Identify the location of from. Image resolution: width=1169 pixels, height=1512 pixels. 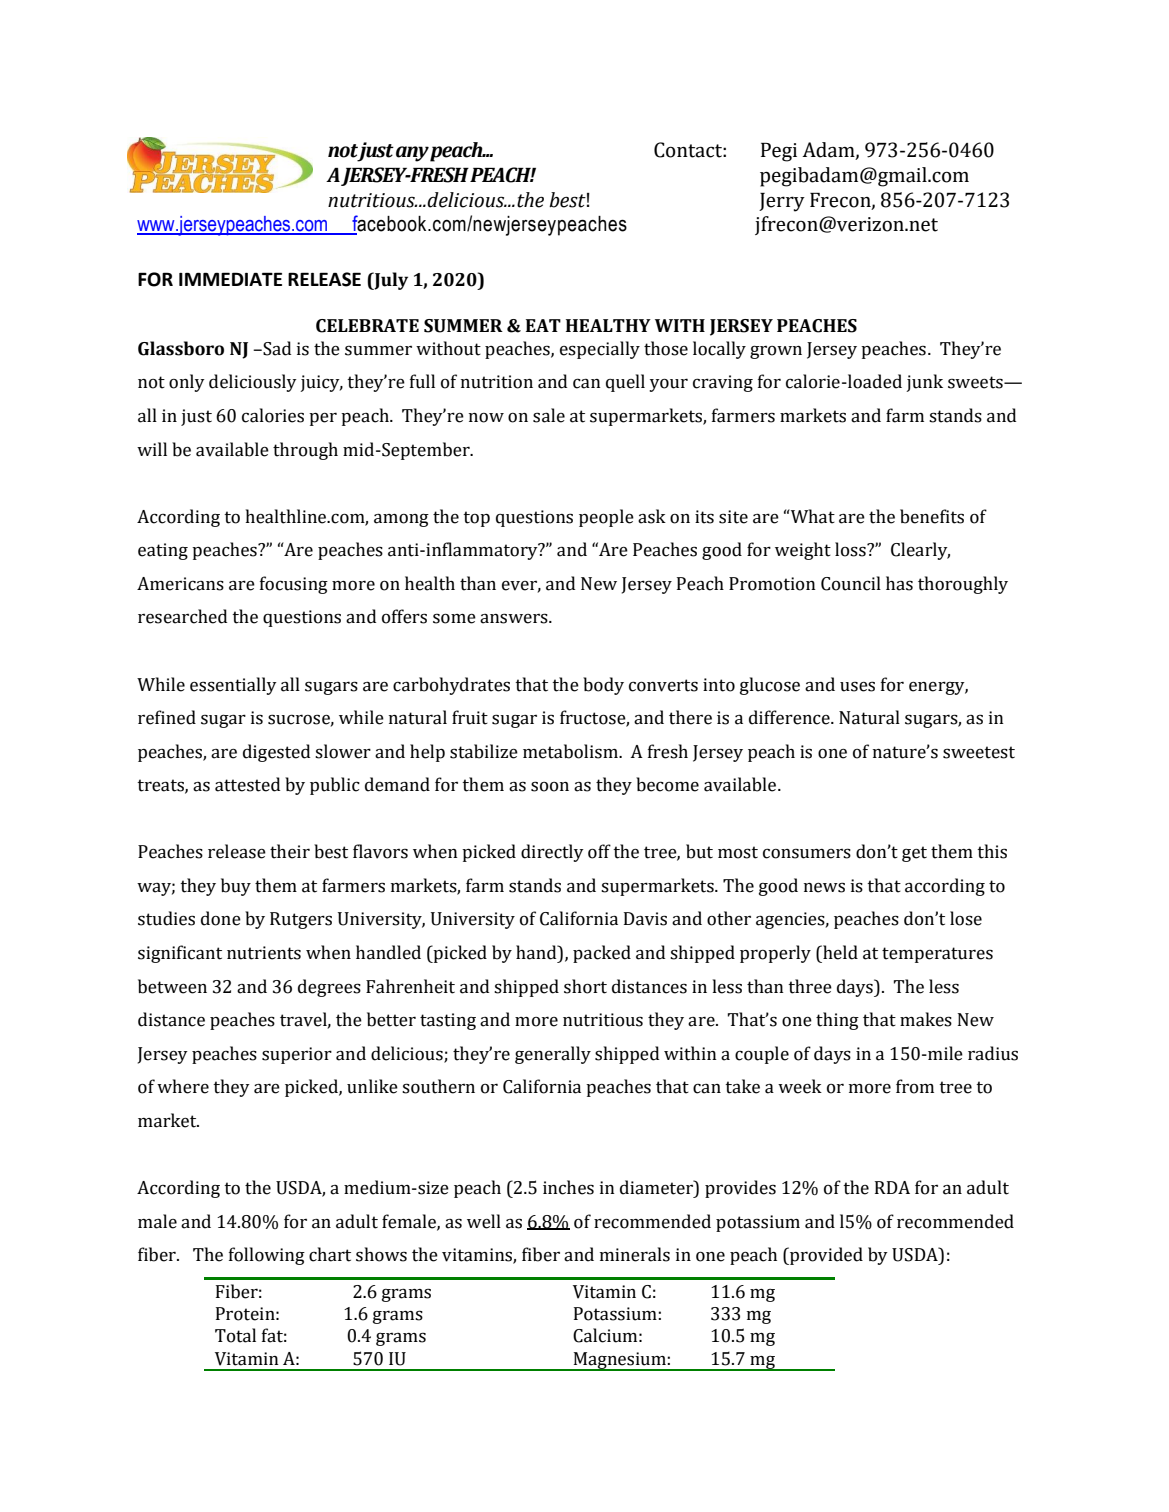
(915, 1086).
